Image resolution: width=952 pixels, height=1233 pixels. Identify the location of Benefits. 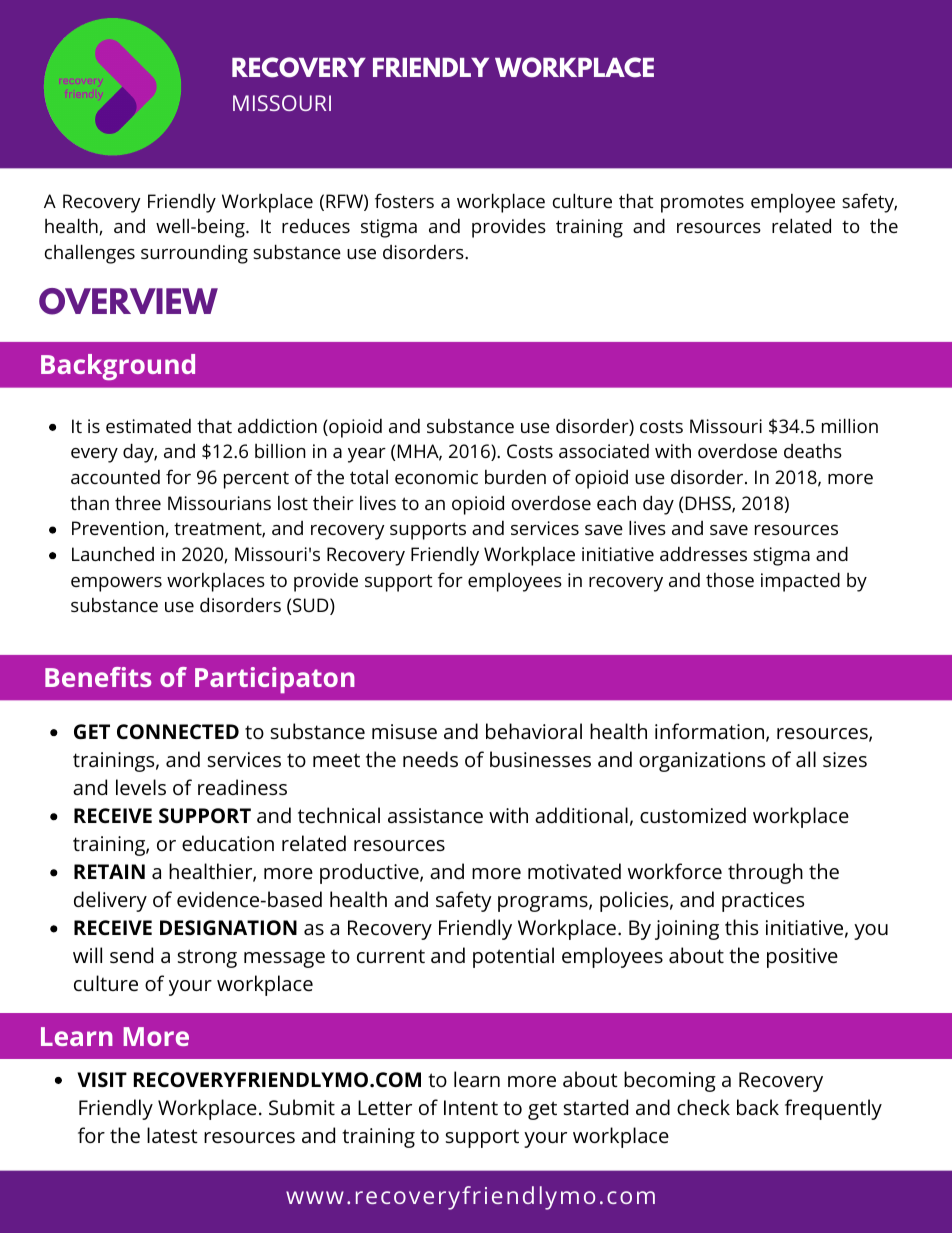
(98, 677).
